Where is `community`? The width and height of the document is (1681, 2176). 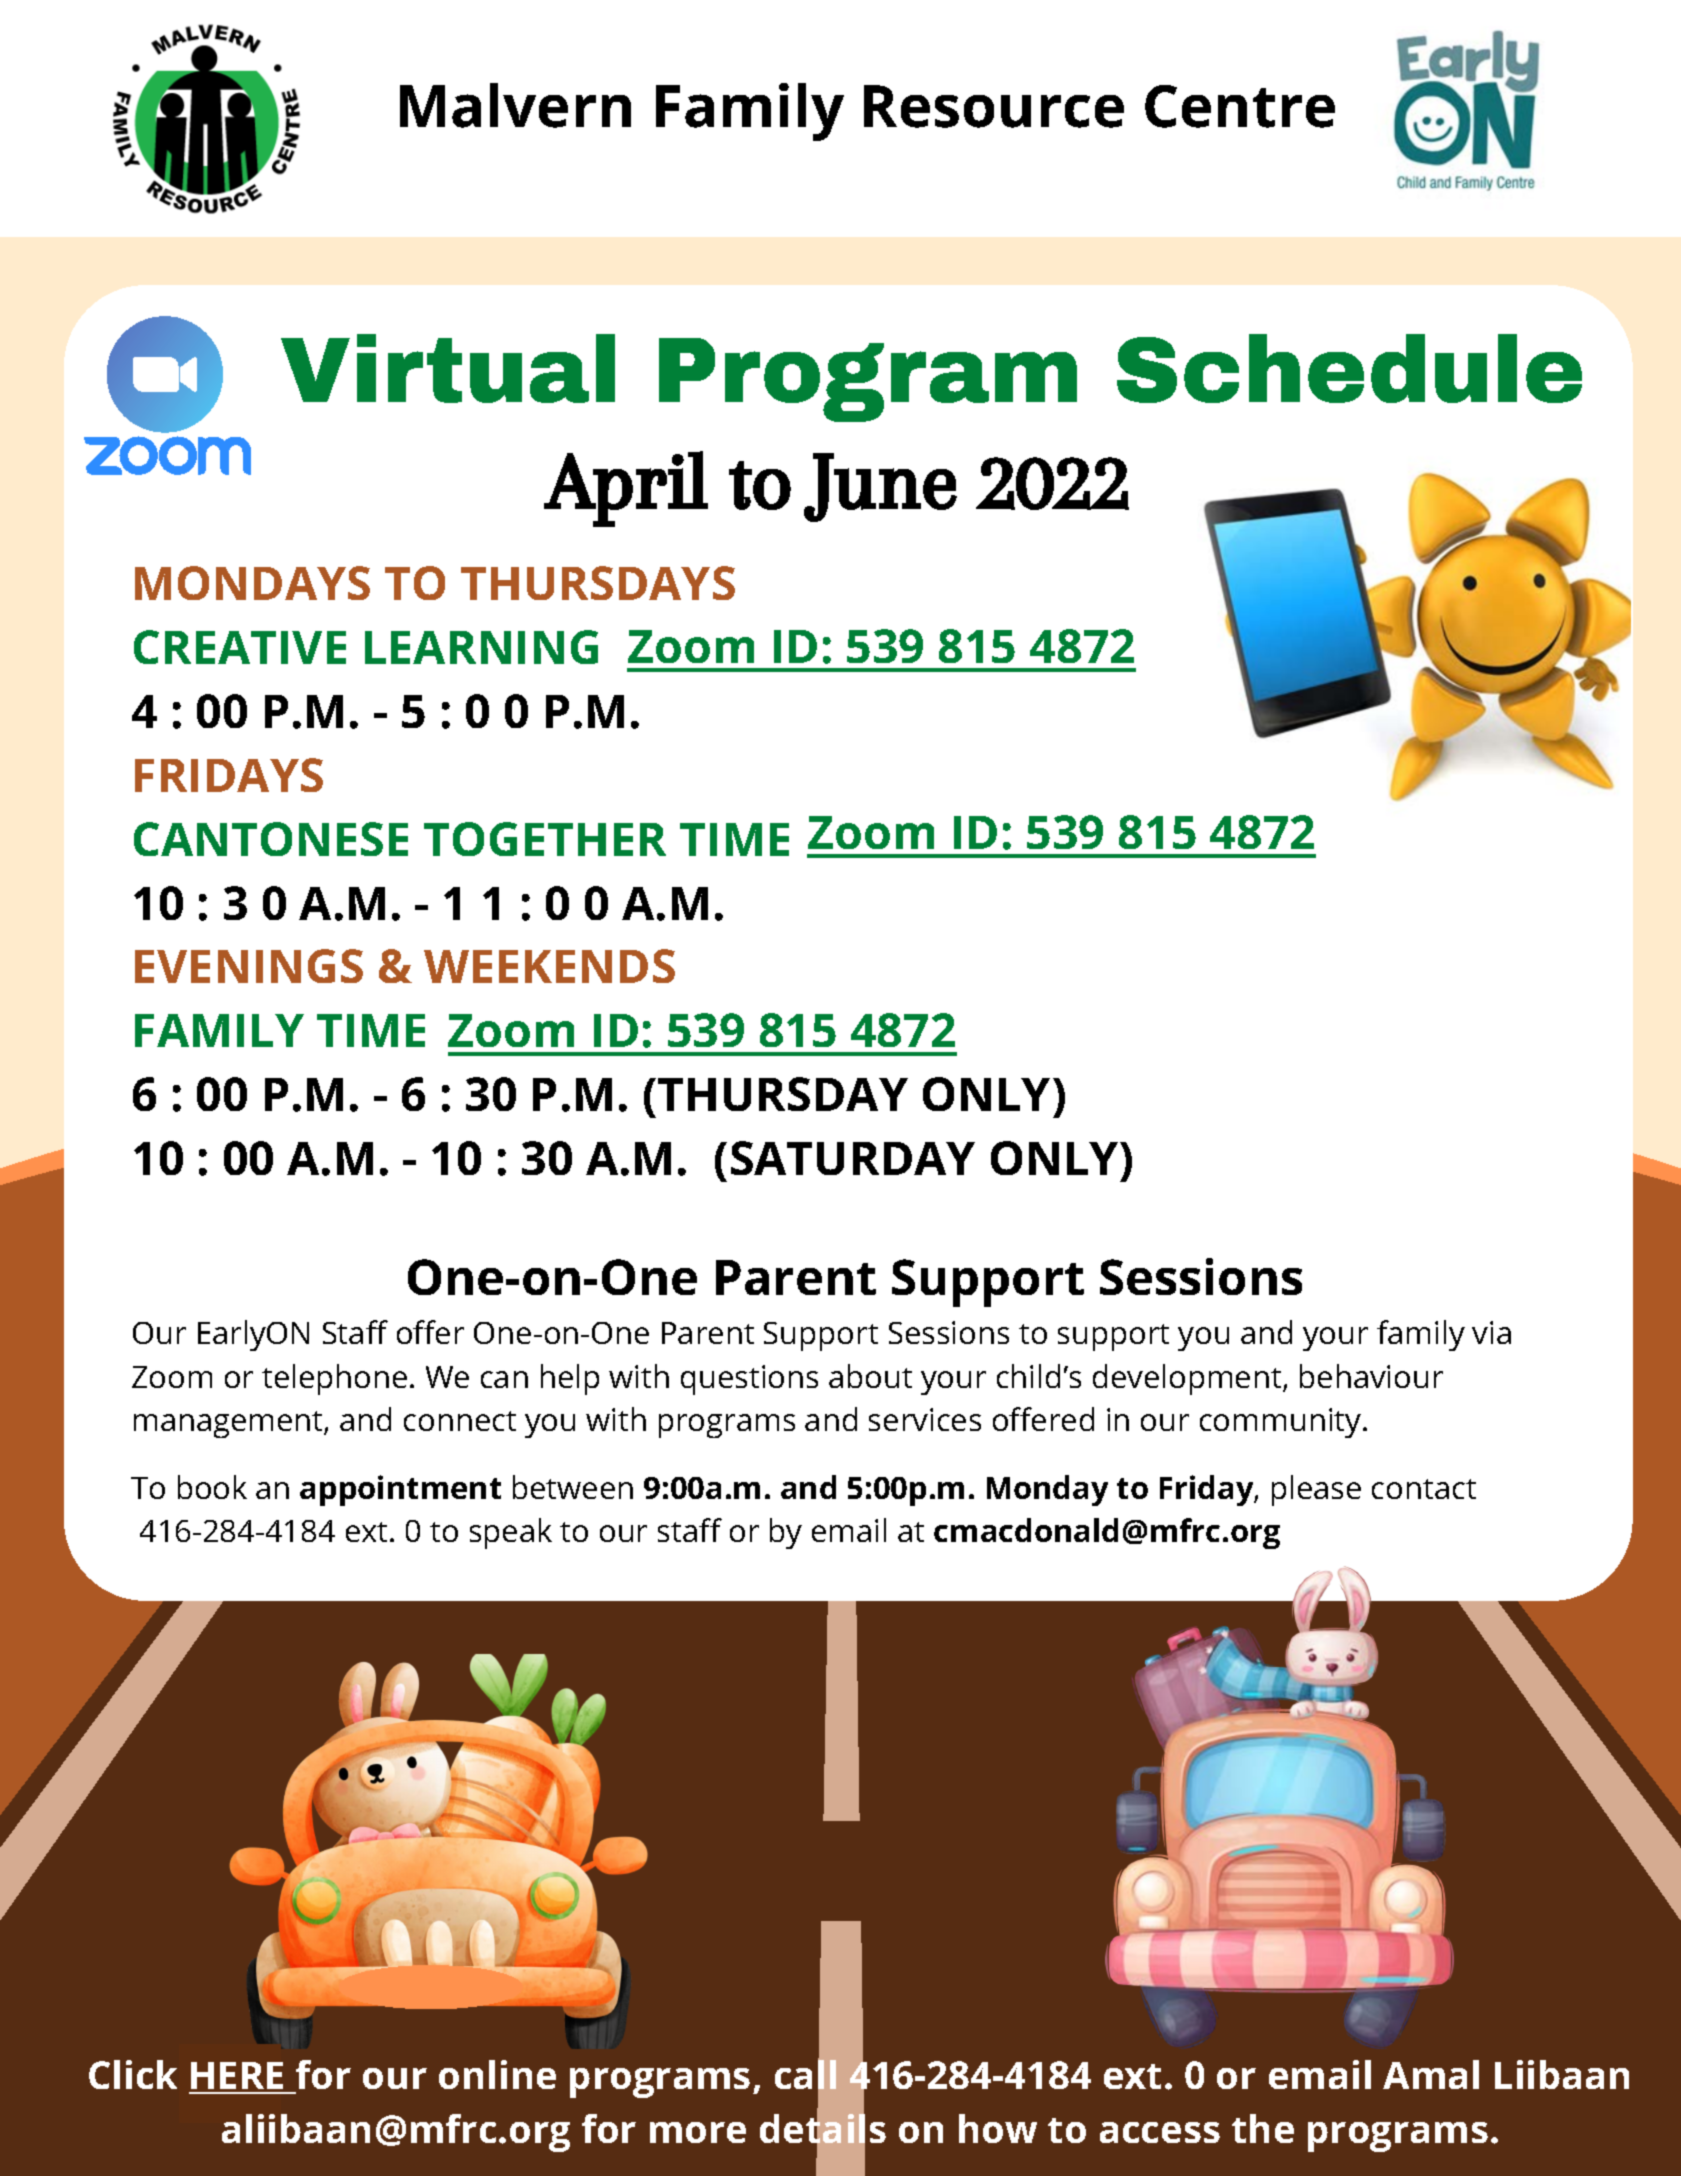 community is located at coordinates (1280, 1423).
